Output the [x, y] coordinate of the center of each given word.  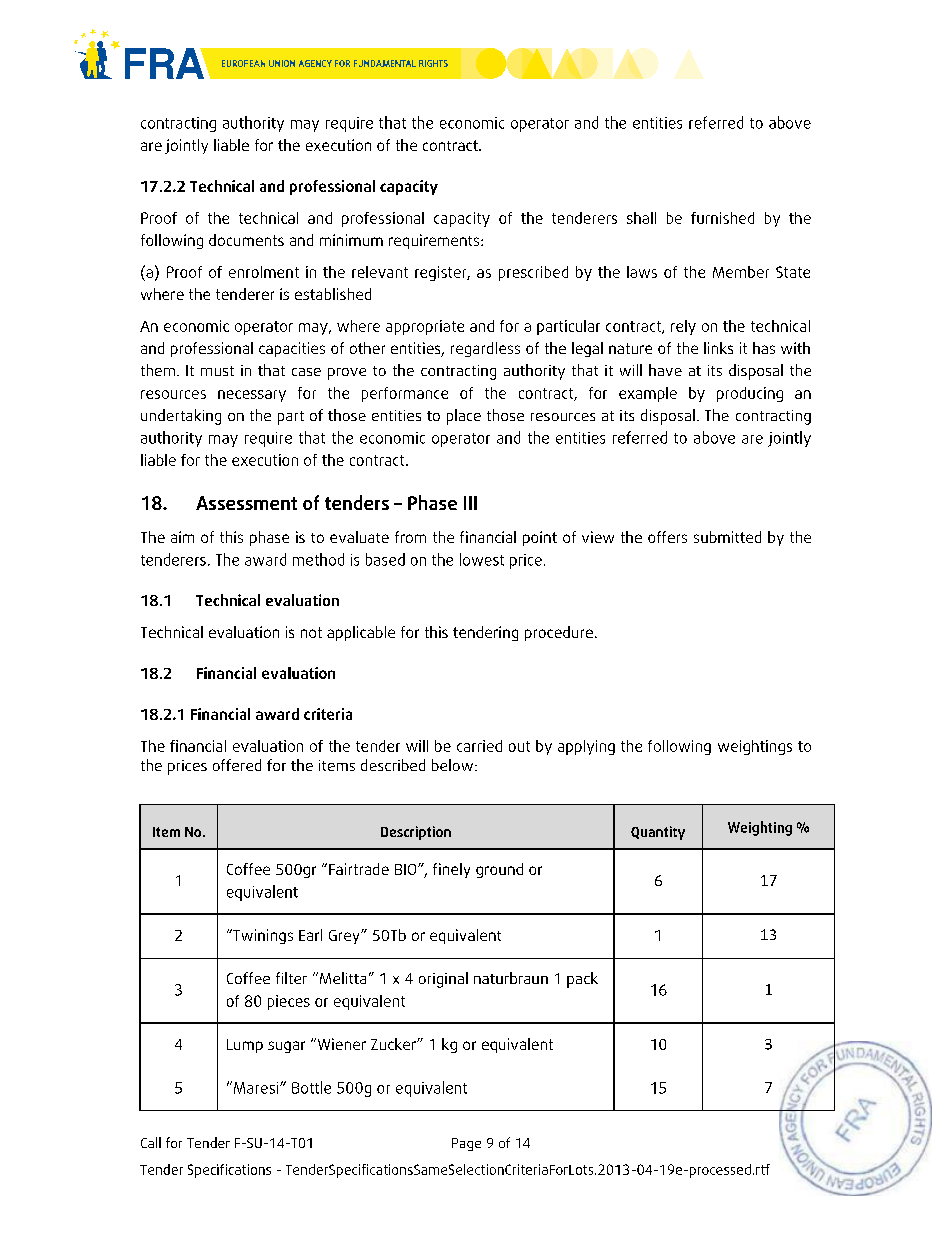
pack [582, 980]
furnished [722, 218]
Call [151, 1142]
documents [246, 240]
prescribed [533, 273]
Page [466, 1144]
